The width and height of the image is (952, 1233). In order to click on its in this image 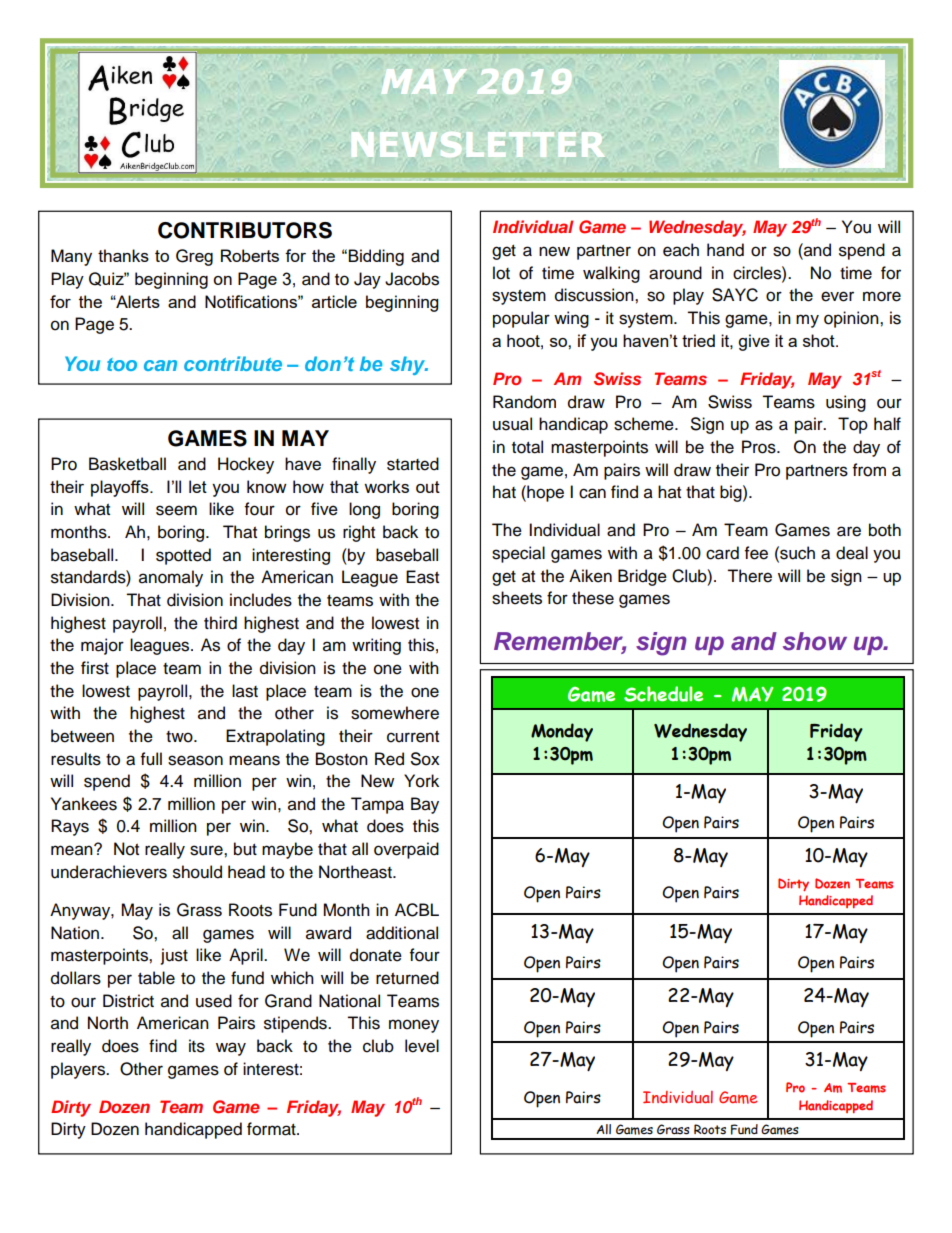, I will do `click(197, 1046)`.
